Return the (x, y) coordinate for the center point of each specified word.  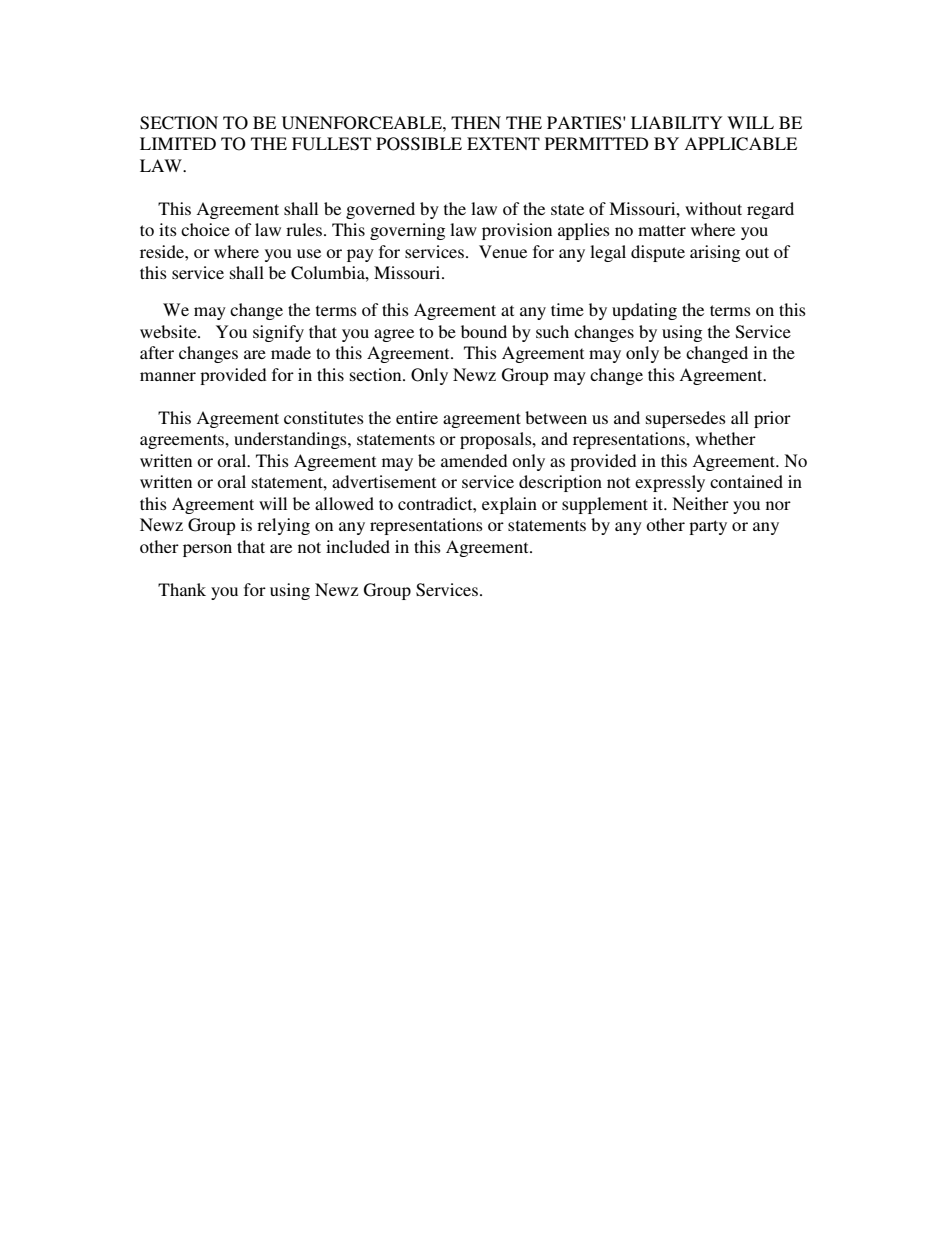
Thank (182, 589)
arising (715, 253)
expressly (670, 483)
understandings (291, 440)
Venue (503, 251)
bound (484, 331)
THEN (476, 122)
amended (474, 460)
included (358, 546)
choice (205, 229)
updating (644, 311)
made (291, 352)
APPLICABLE (740, 144)
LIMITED (178, 143)
